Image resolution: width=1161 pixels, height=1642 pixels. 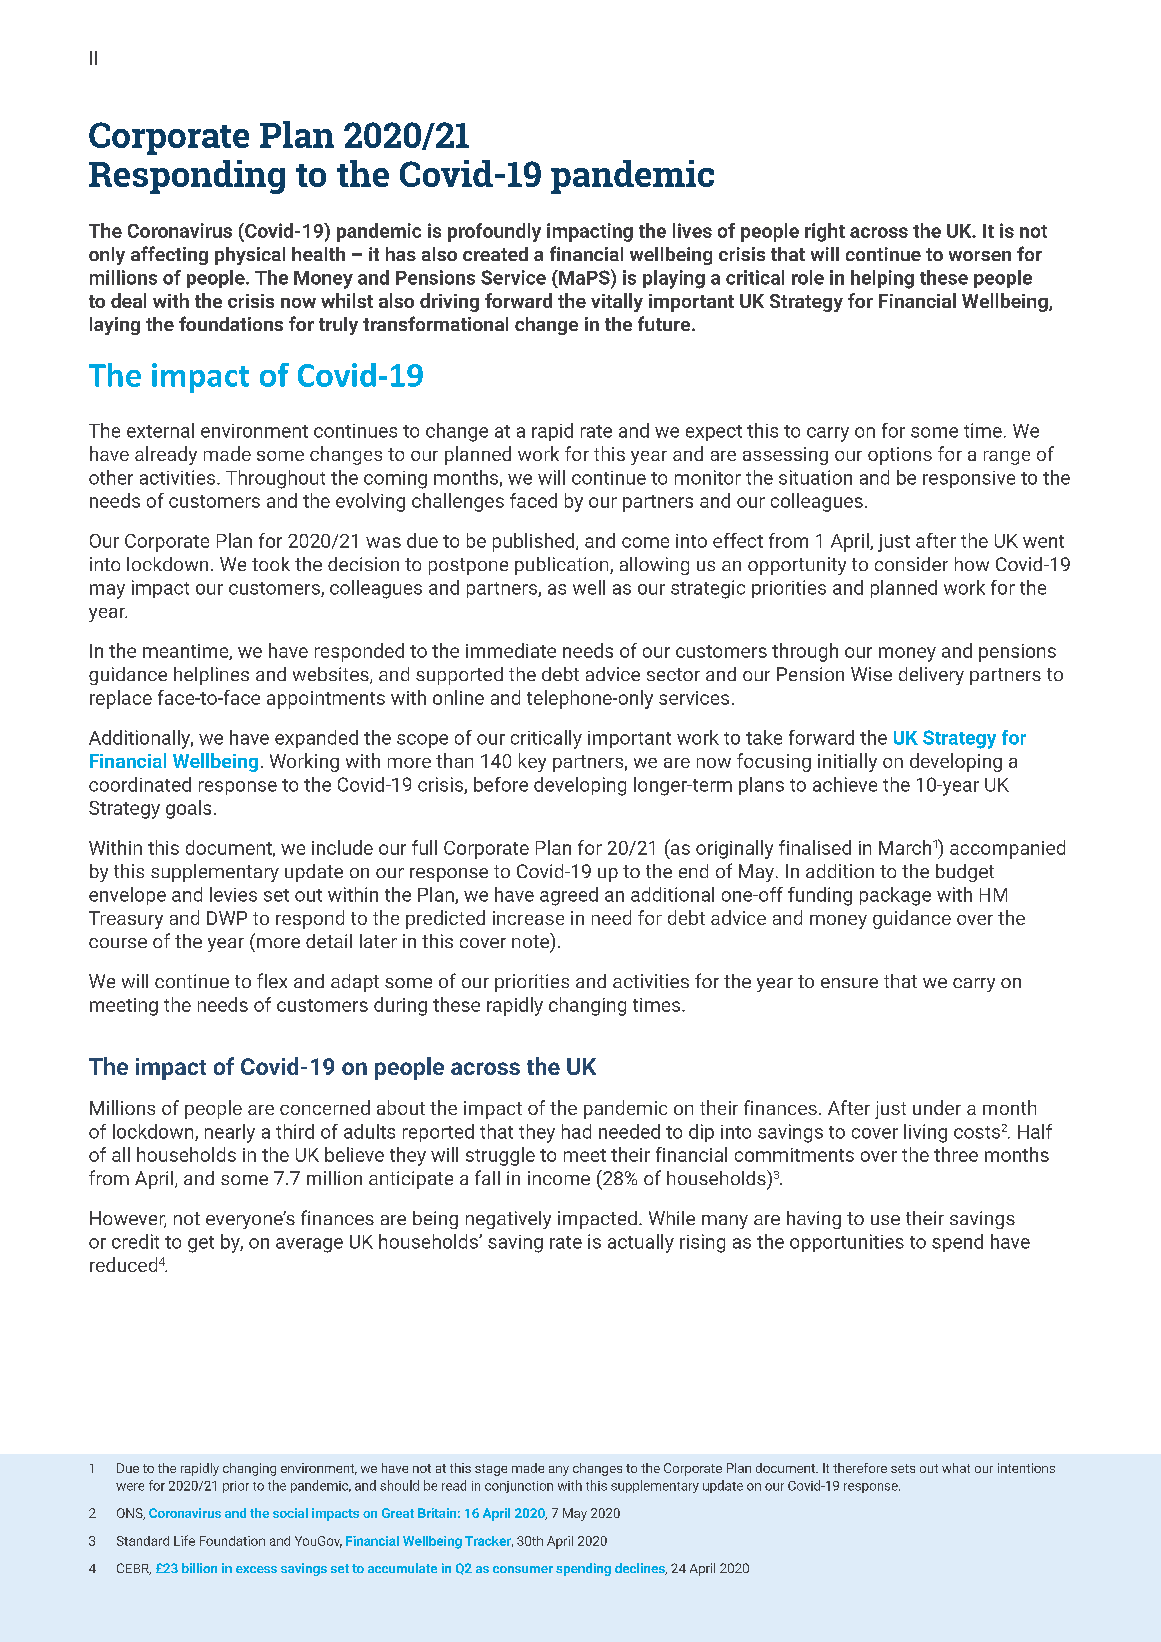 I want to click on flex, so click(x=272, y=980).
